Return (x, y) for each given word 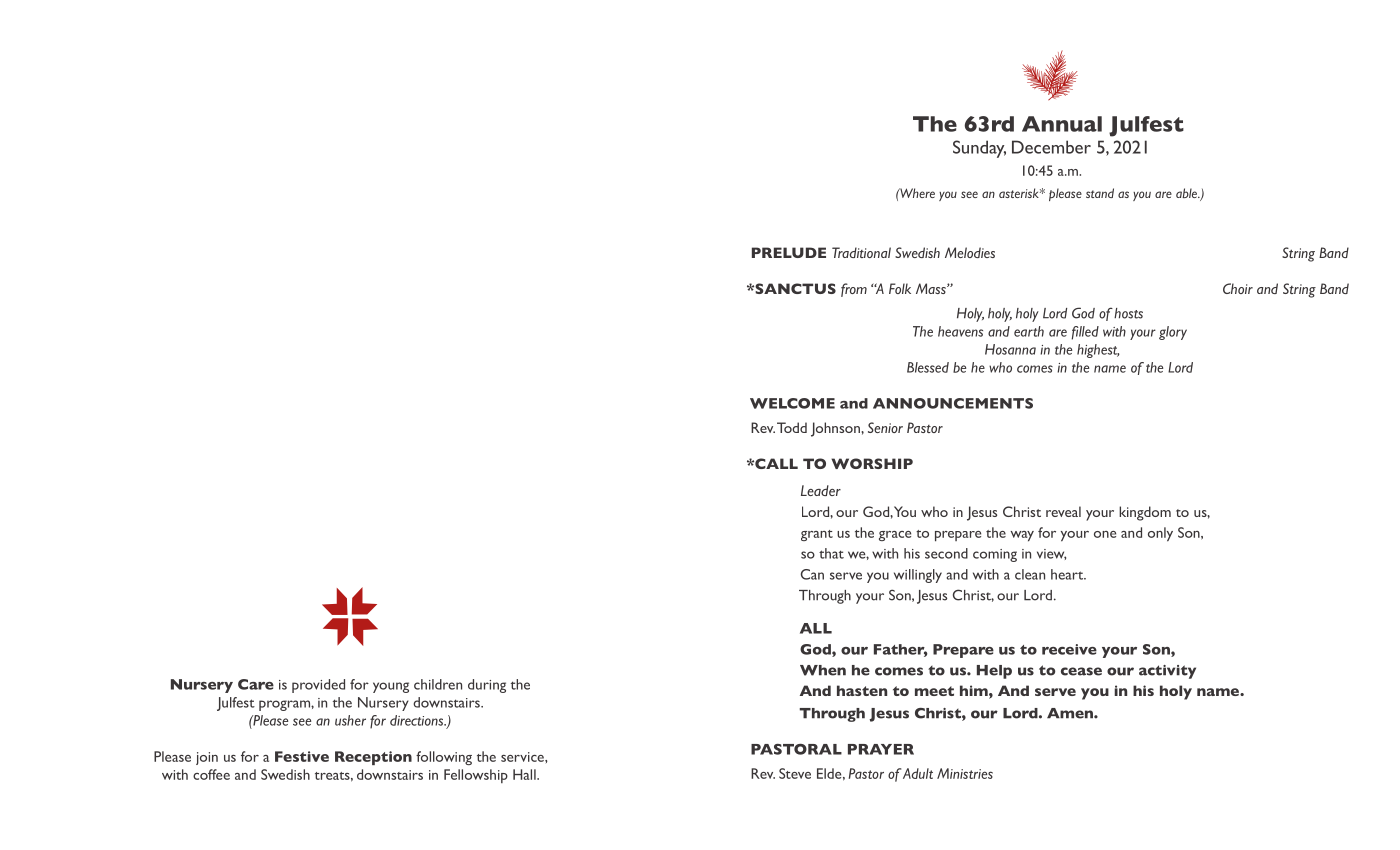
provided (318, 686)
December (1051, 147)
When (823, 670)
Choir (1238, 288)
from (854, 290)
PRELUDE (789, 252)
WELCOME (792, 403)
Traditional (861, 252)
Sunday (979, 149)
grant (817, 535)
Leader (821, 490)
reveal (1063, 511)
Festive (302, 756)
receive (1069, 649)
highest (1098, 351)
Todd (792, 427)
